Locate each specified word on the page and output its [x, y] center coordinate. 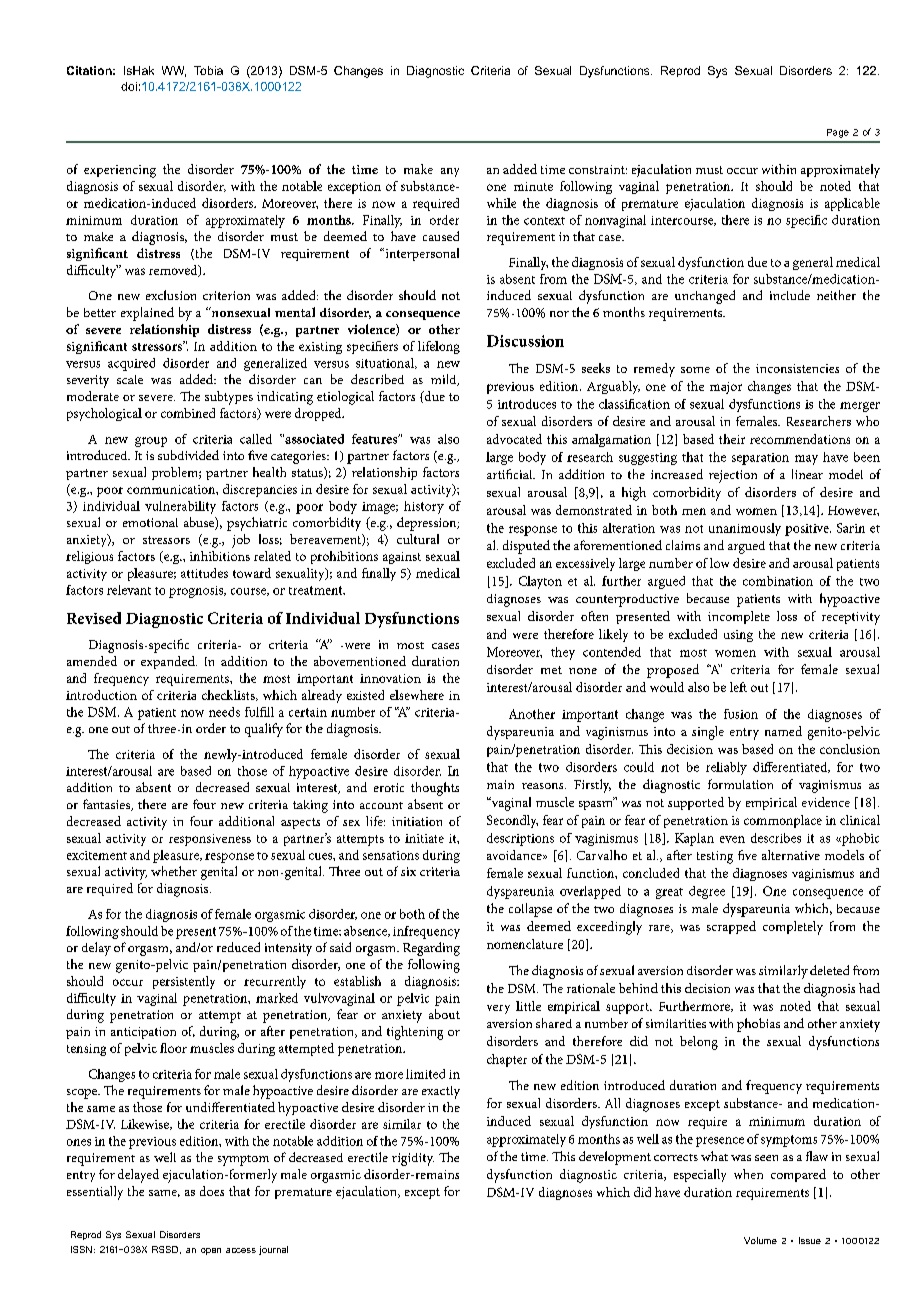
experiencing [120, 171]
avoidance [515, 855]
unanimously [745, 529]
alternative [791, 855]
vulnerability [180, 507]
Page [838, 133]
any [450, 172]
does [212, 1191]
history [424, 507]
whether [174, 871]
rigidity [413, 1159]
